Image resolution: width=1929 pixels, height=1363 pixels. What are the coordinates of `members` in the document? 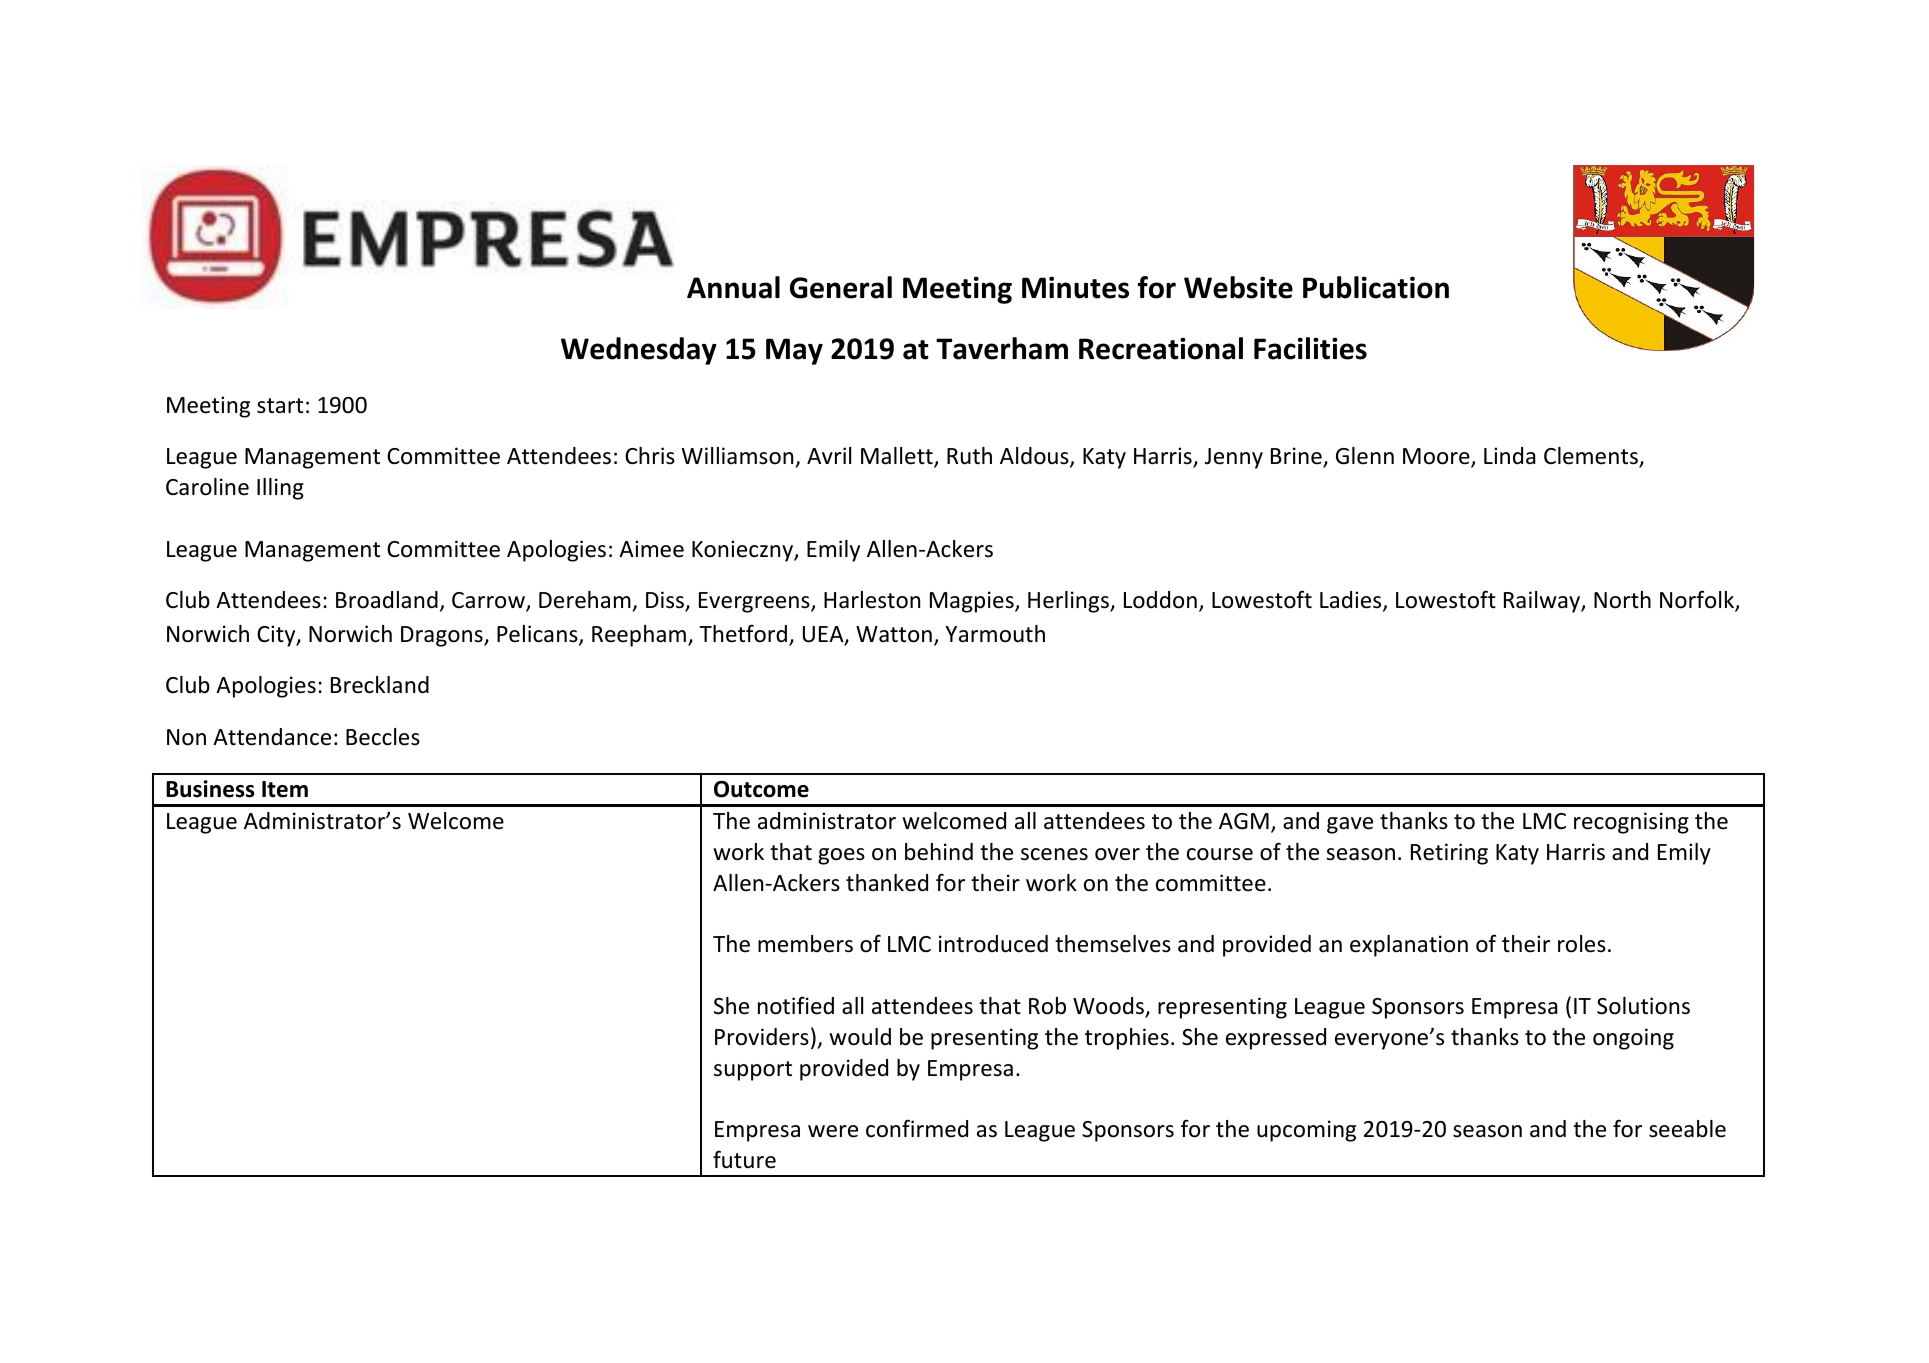 It's located at (805, 944).
